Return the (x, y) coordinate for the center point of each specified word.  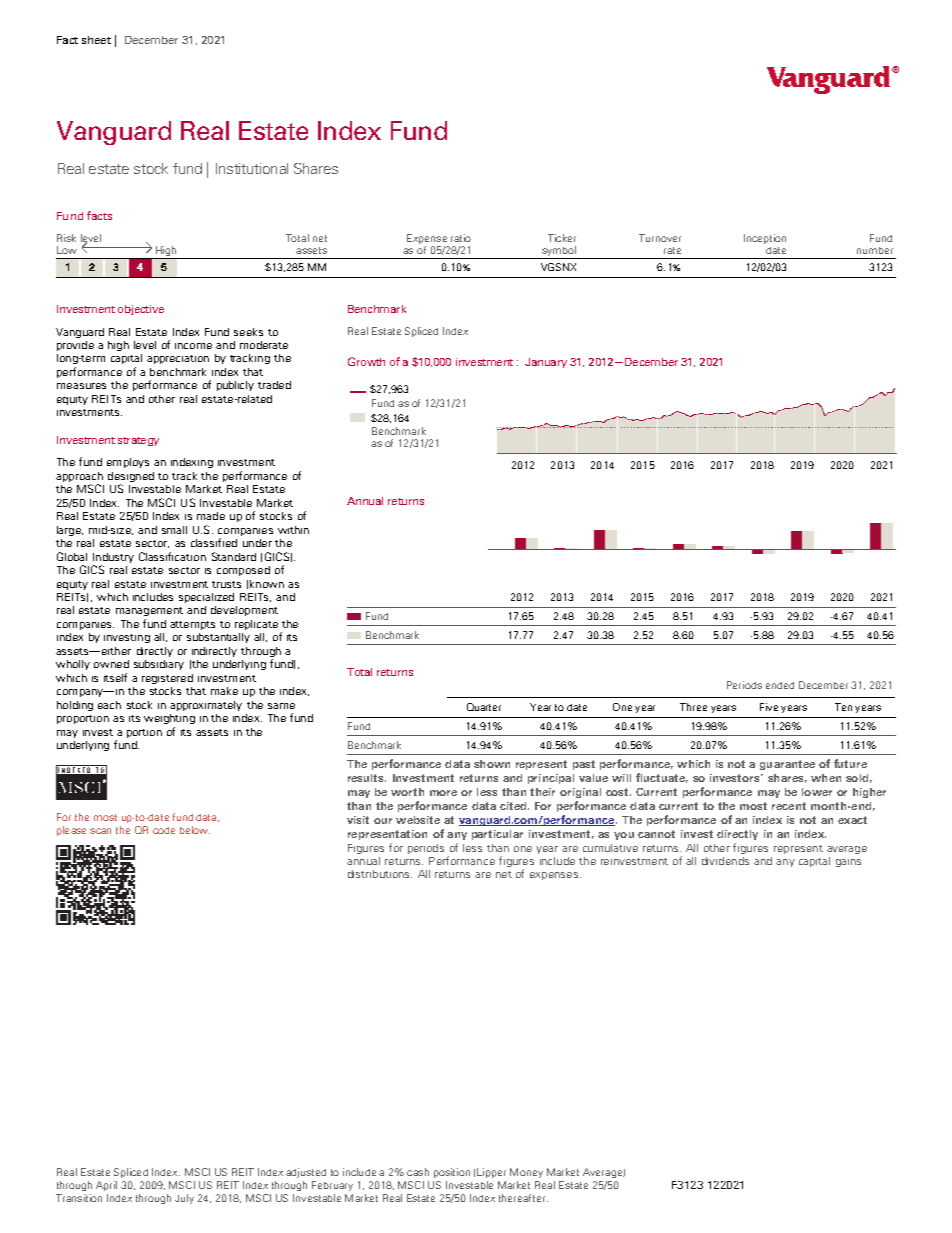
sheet (96, 40)
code (164, 830)
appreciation (178, 359)
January (546, 363)
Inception (765, 239)
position (452, 1173)
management (149, 611)
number (875, 250)
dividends (725, 861)
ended (780, 685)
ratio (461, 238)
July (184, 1199)
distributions (380, 874)
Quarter (484, 707)
